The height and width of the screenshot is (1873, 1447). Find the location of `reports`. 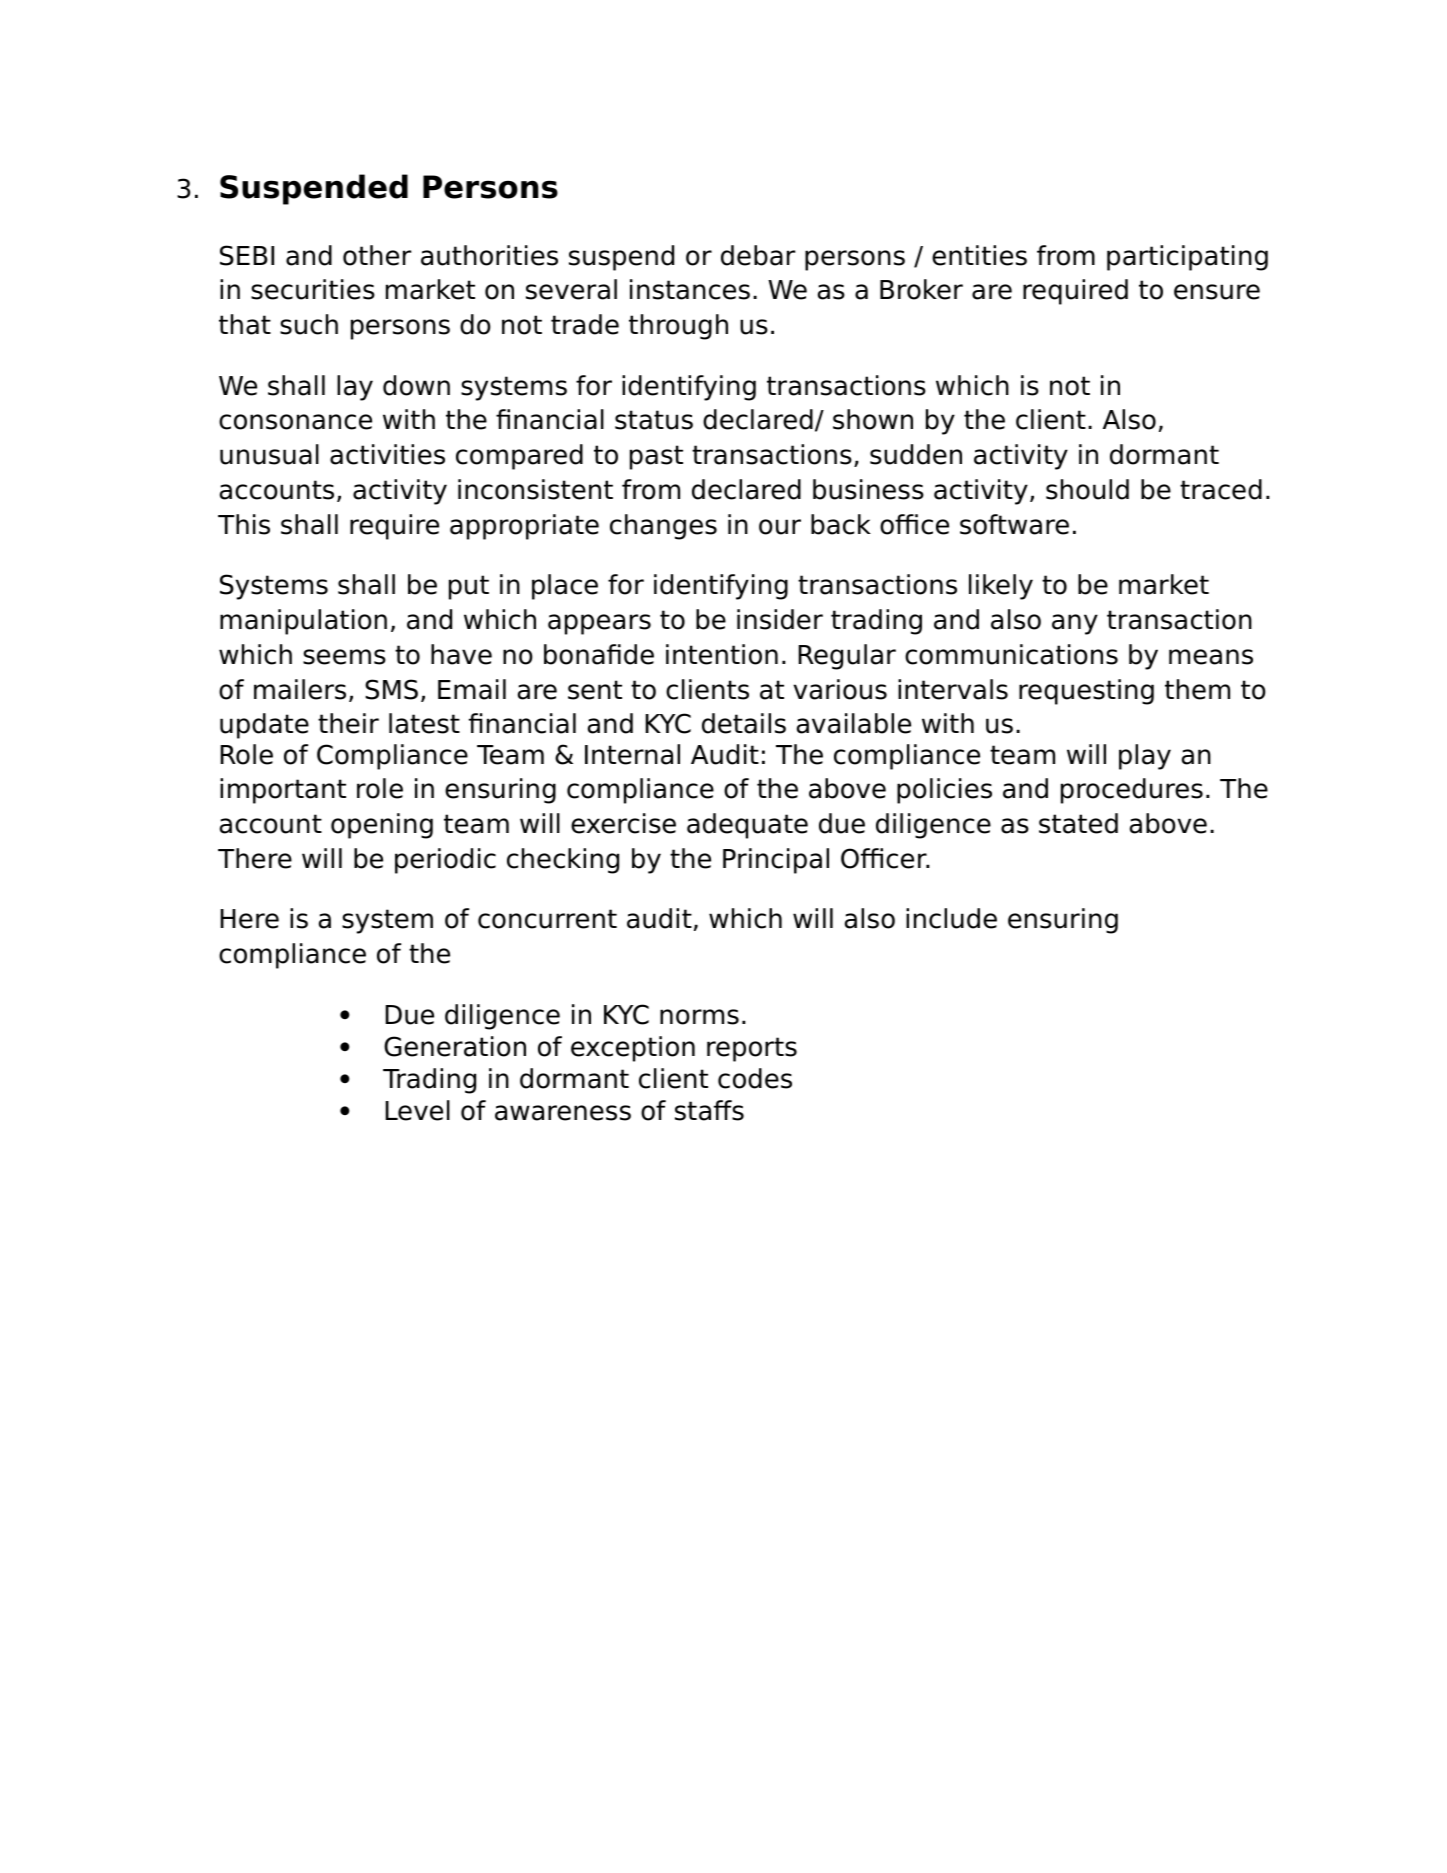

reports is located at coordinates (752, 1049).
